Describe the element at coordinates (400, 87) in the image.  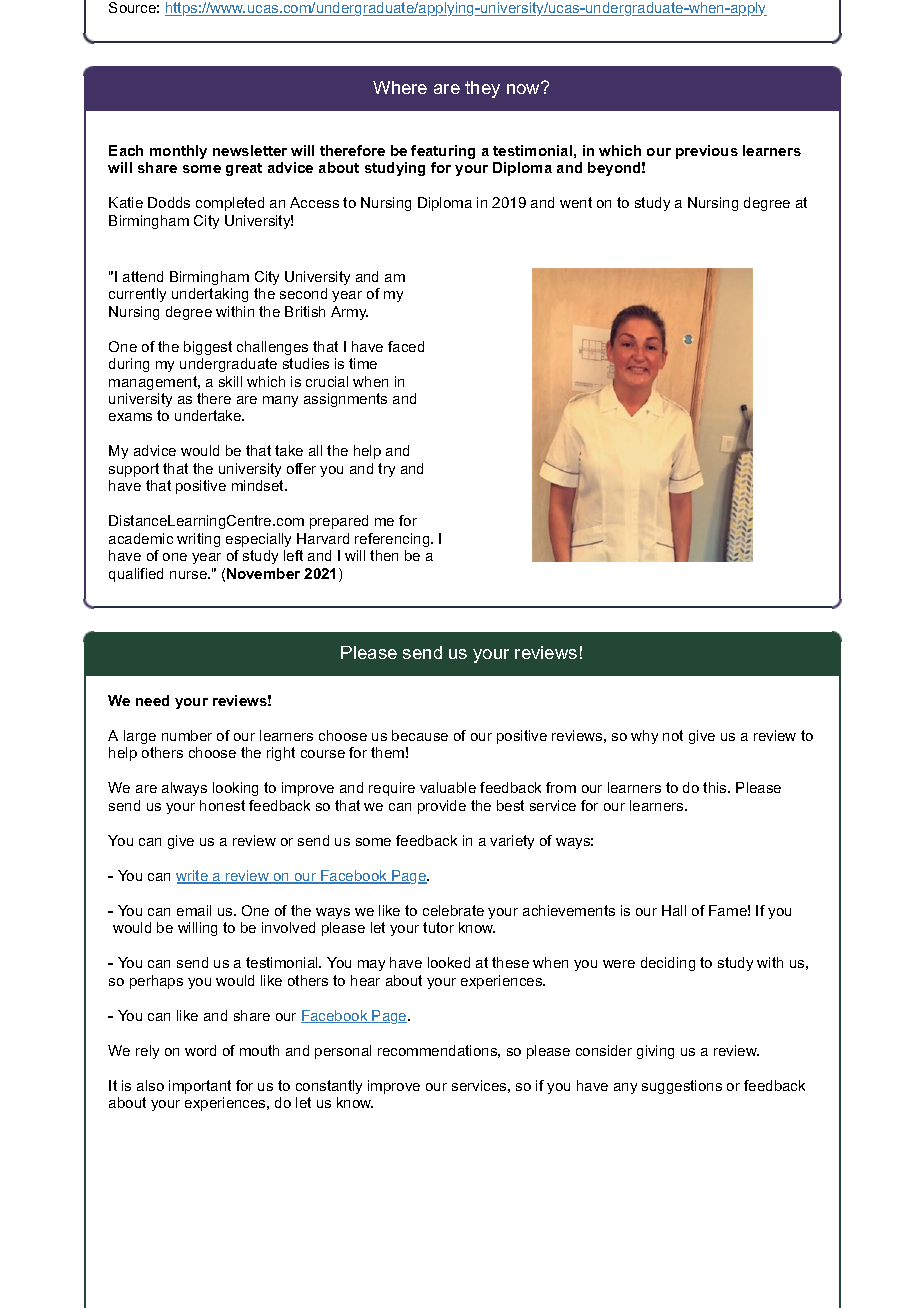
I see `Where` at that location.
